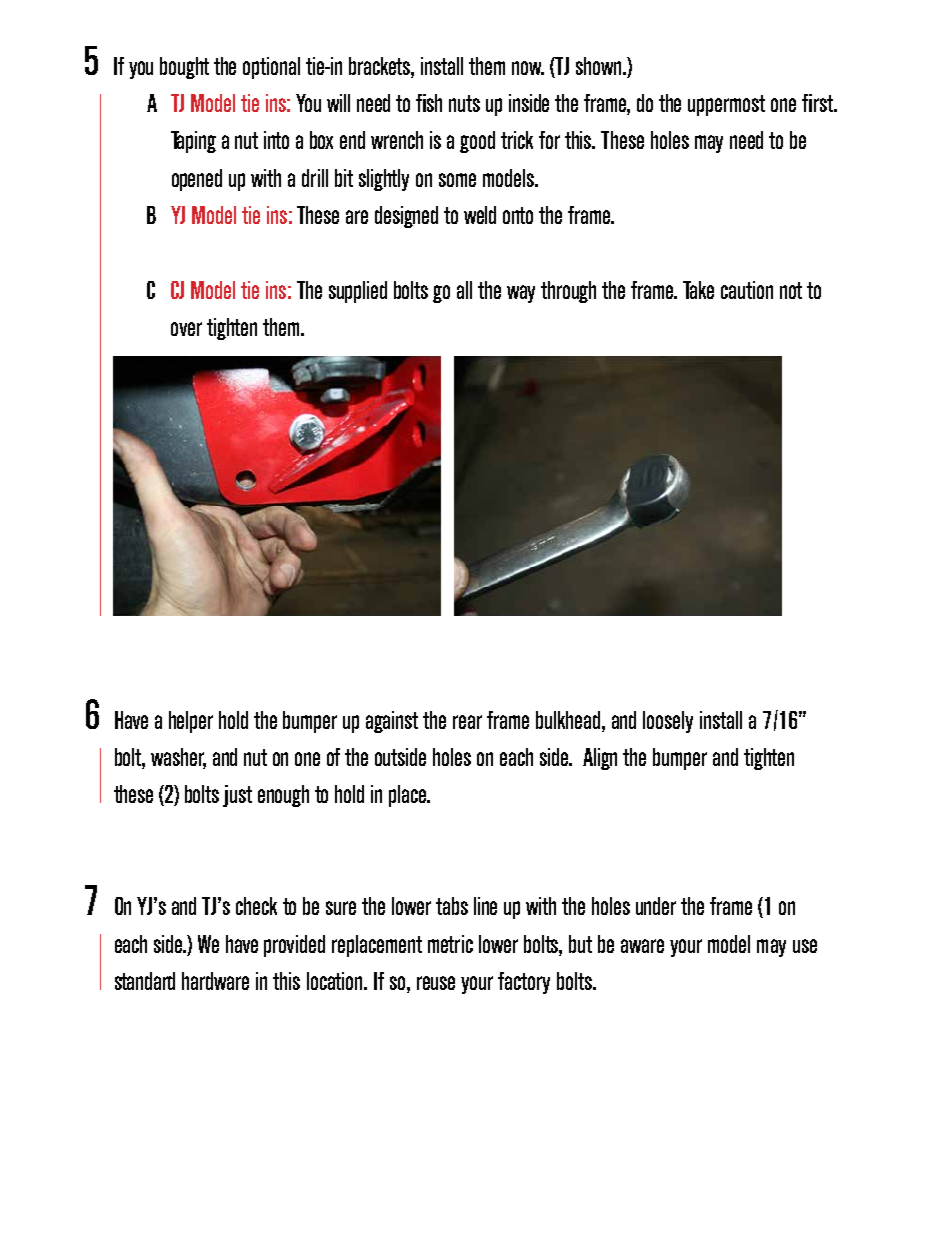  What do you see at coordinates (668, 722) in the screenshot?
I see `loosely` at bounding box center [668, 722].
